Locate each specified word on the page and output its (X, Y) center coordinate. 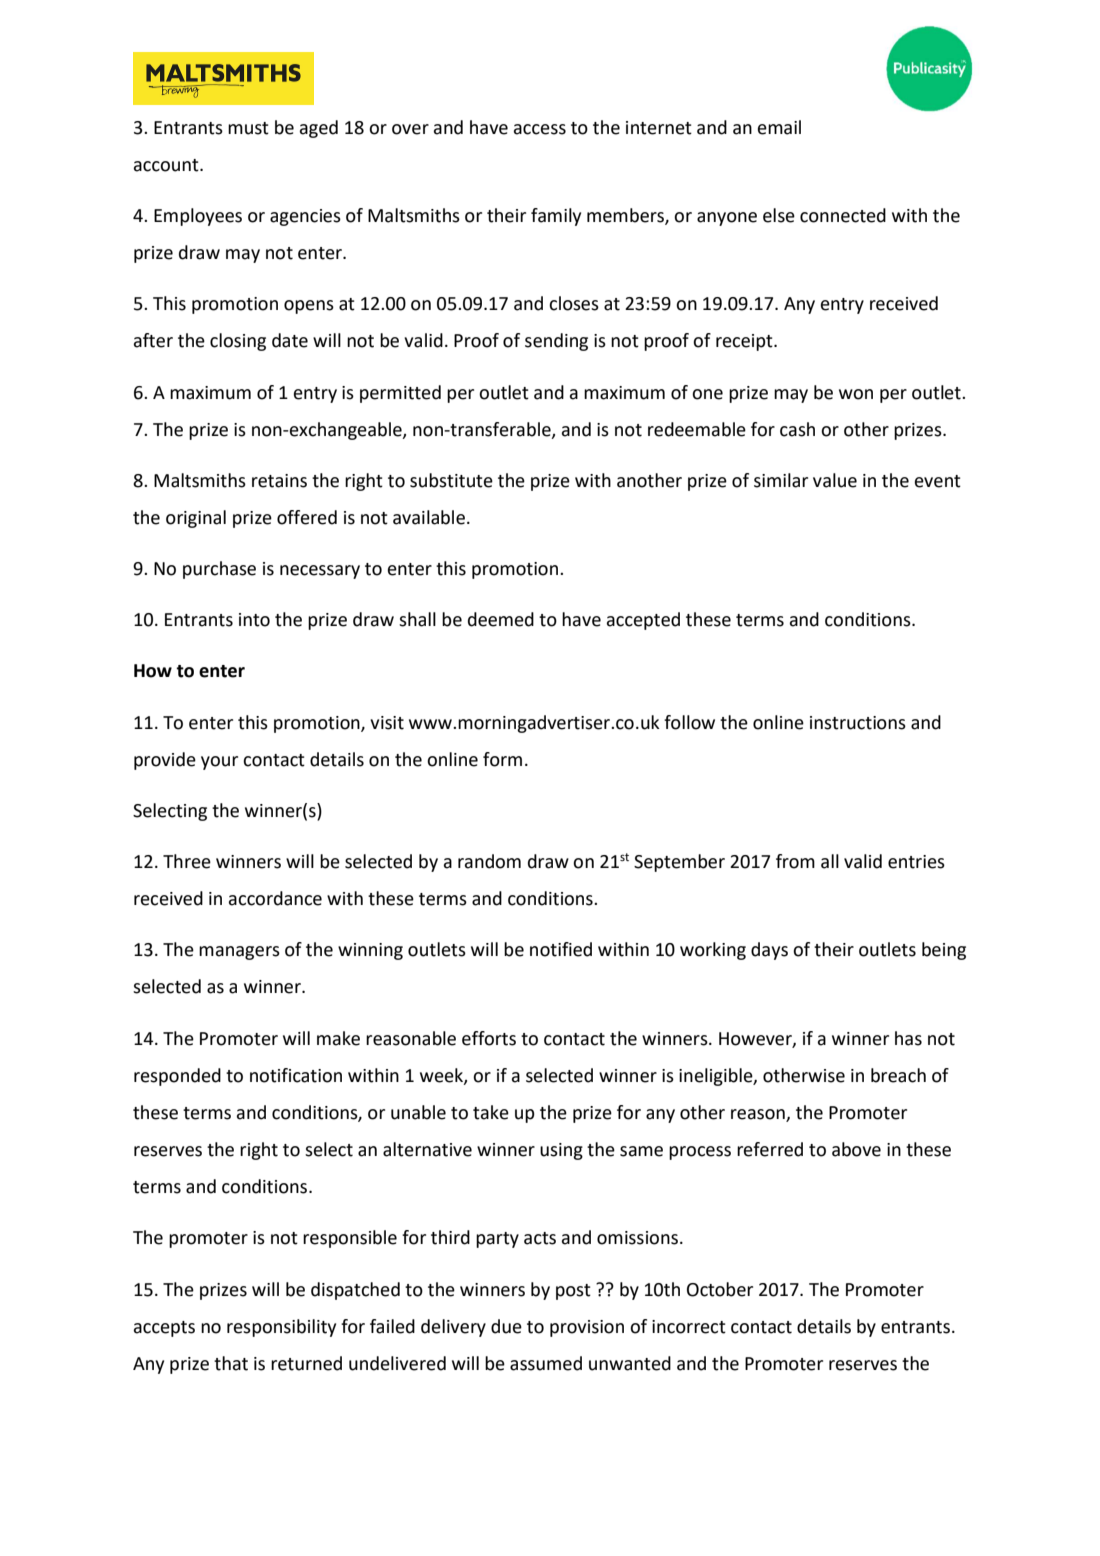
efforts (489, 1038)
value (835, 480)
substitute (451, 480)
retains (279, 481)
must (248, 128)
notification (296, 1075)
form (502, 759)
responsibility (281, 1328)
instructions (858, 723)
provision (587, 1328)
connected (843, 215)
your (219, 763)
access (540, 129)
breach (898, 1075)
